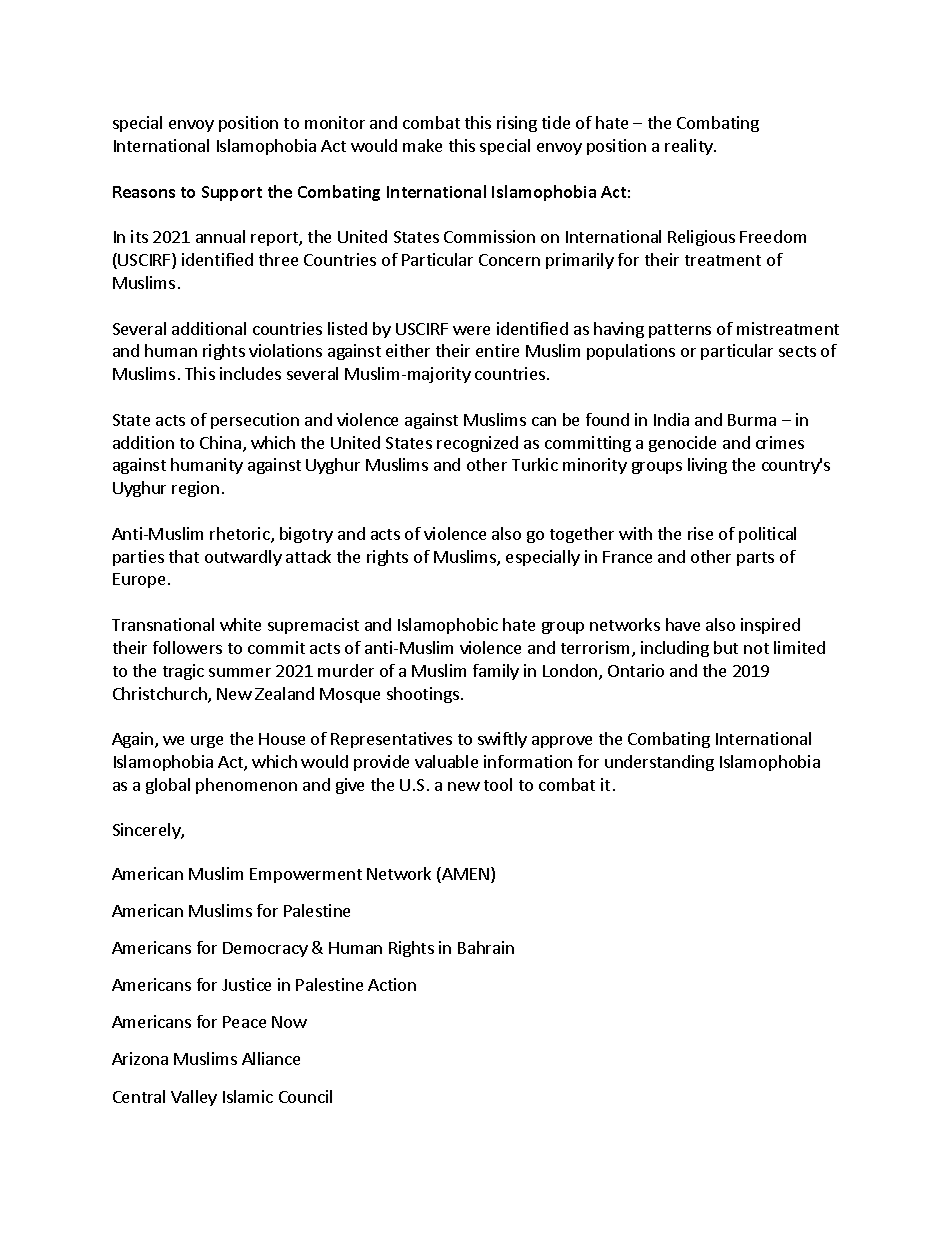 The image size is (952, 1233). What do you see at coordinates (690, 147) in the document?
I see `reality` at bounding box center [690, 147].
